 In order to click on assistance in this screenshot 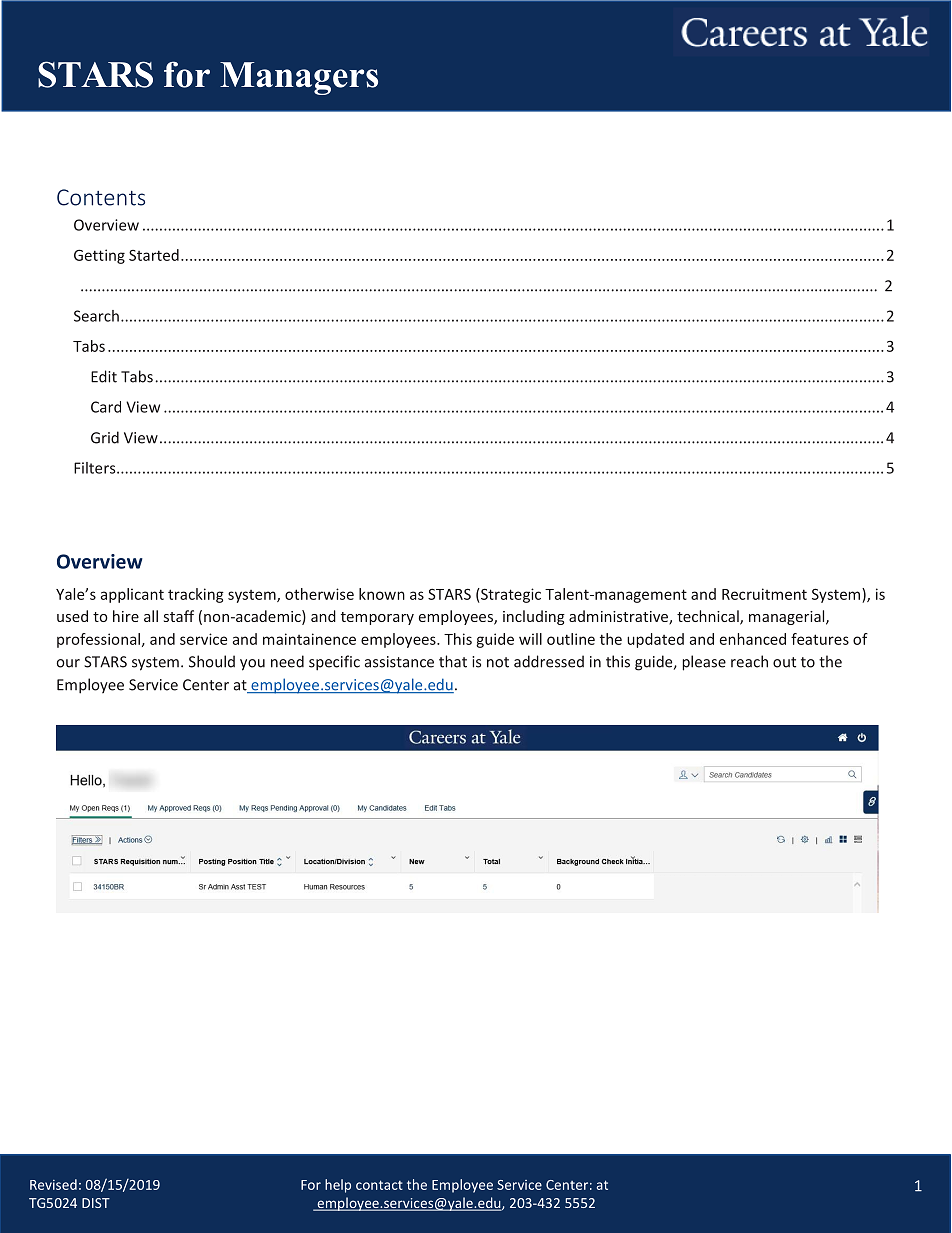, I will do `click(399, 662)`.
